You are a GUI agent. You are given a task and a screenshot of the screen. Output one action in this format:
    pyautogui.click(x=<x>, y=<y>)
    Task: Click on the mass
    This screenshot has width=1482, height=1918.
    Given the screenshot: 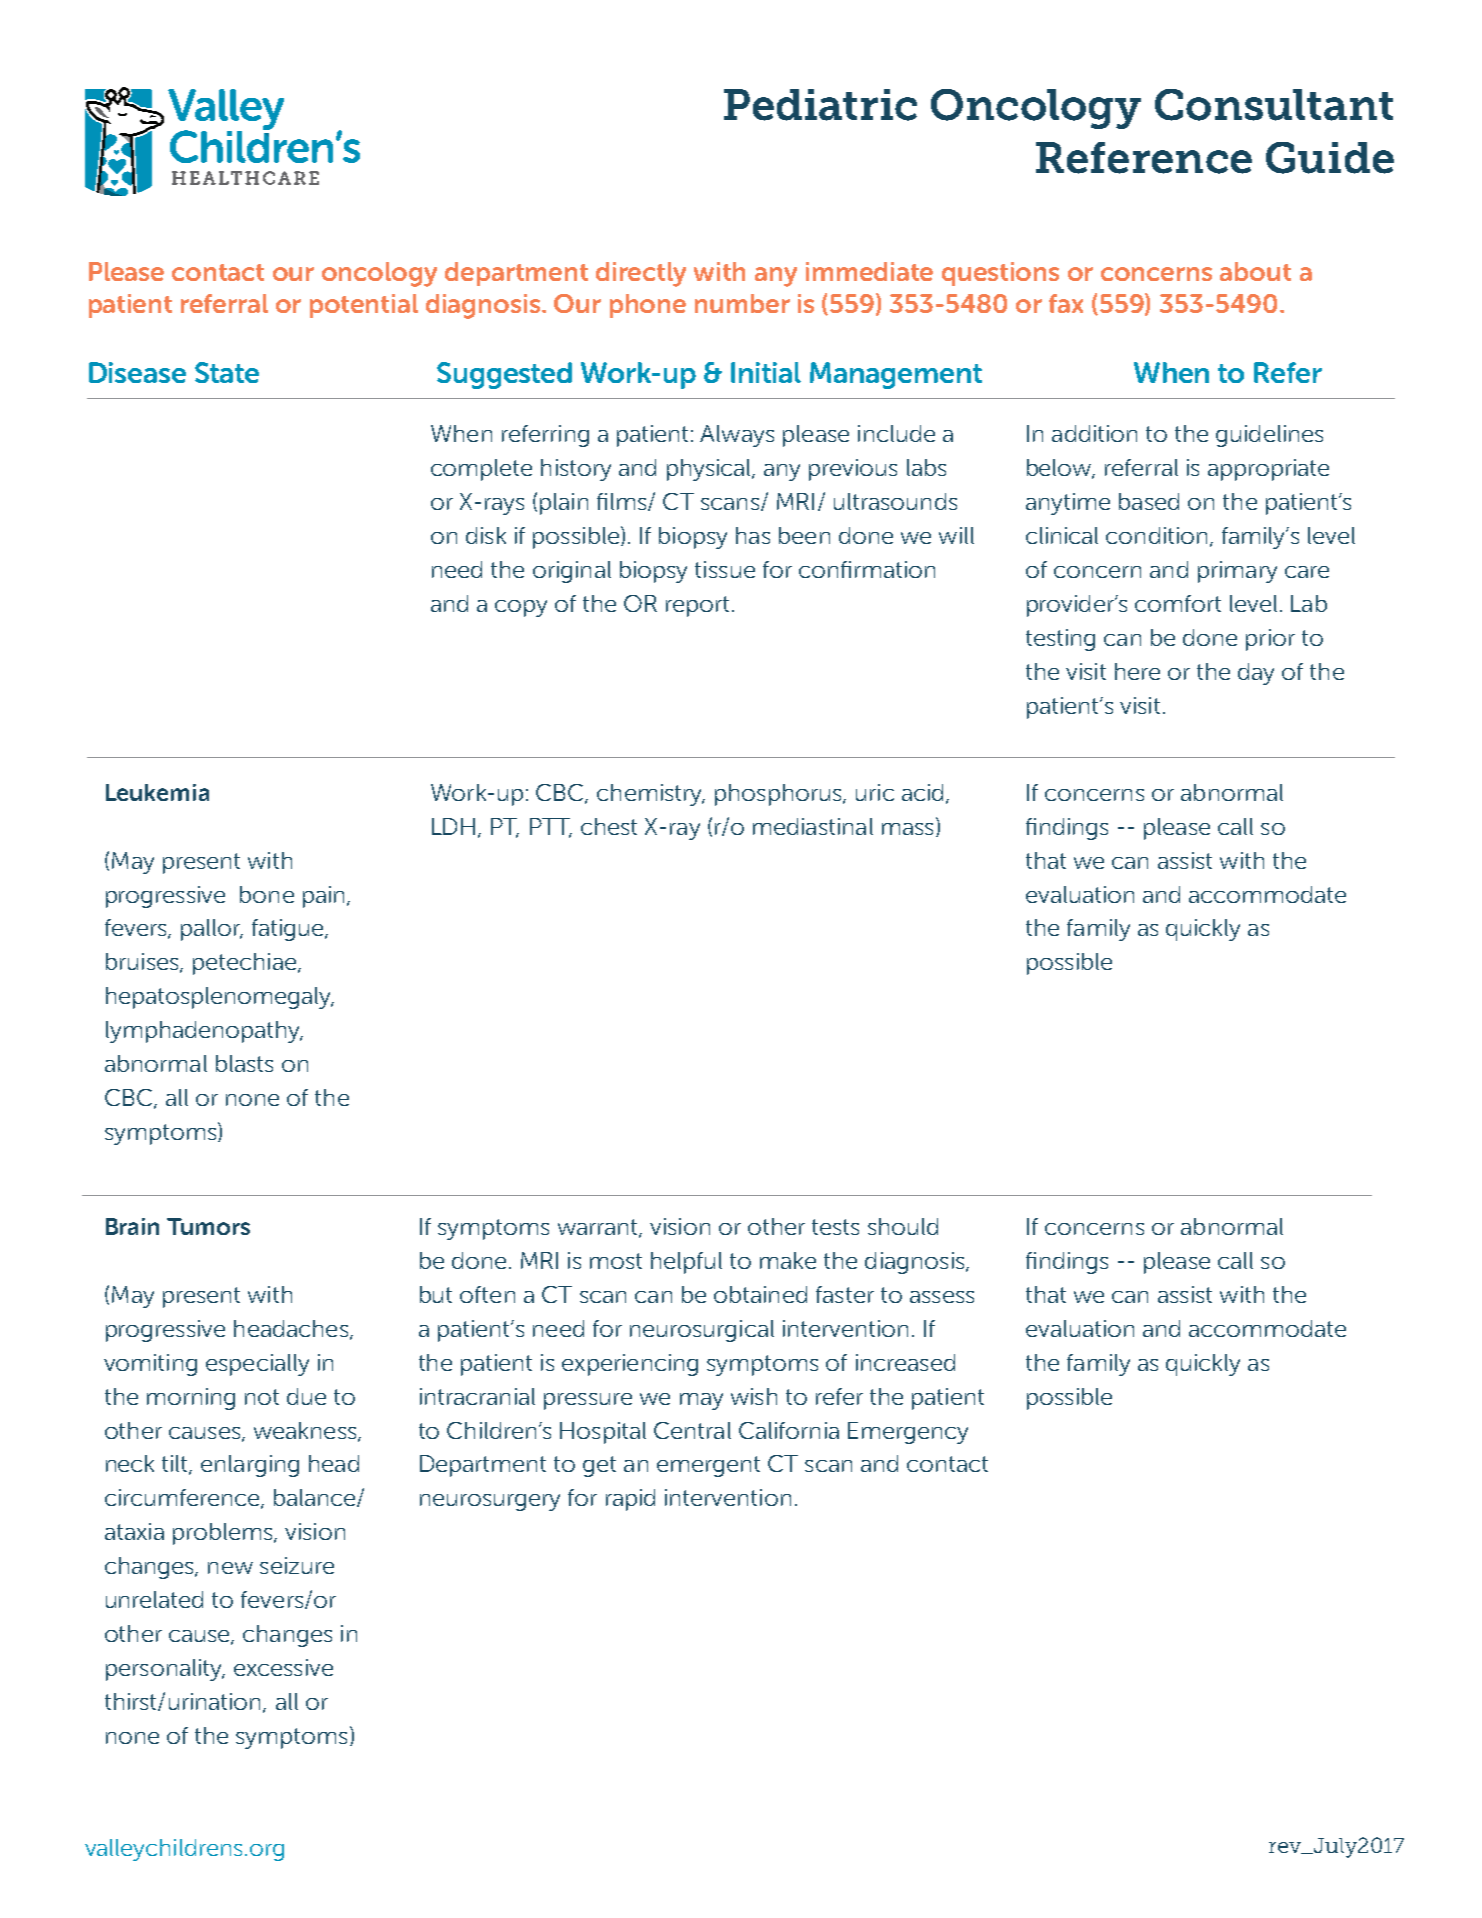 What is the action you would take?
    pyautogui.click(x=907, y=829)
